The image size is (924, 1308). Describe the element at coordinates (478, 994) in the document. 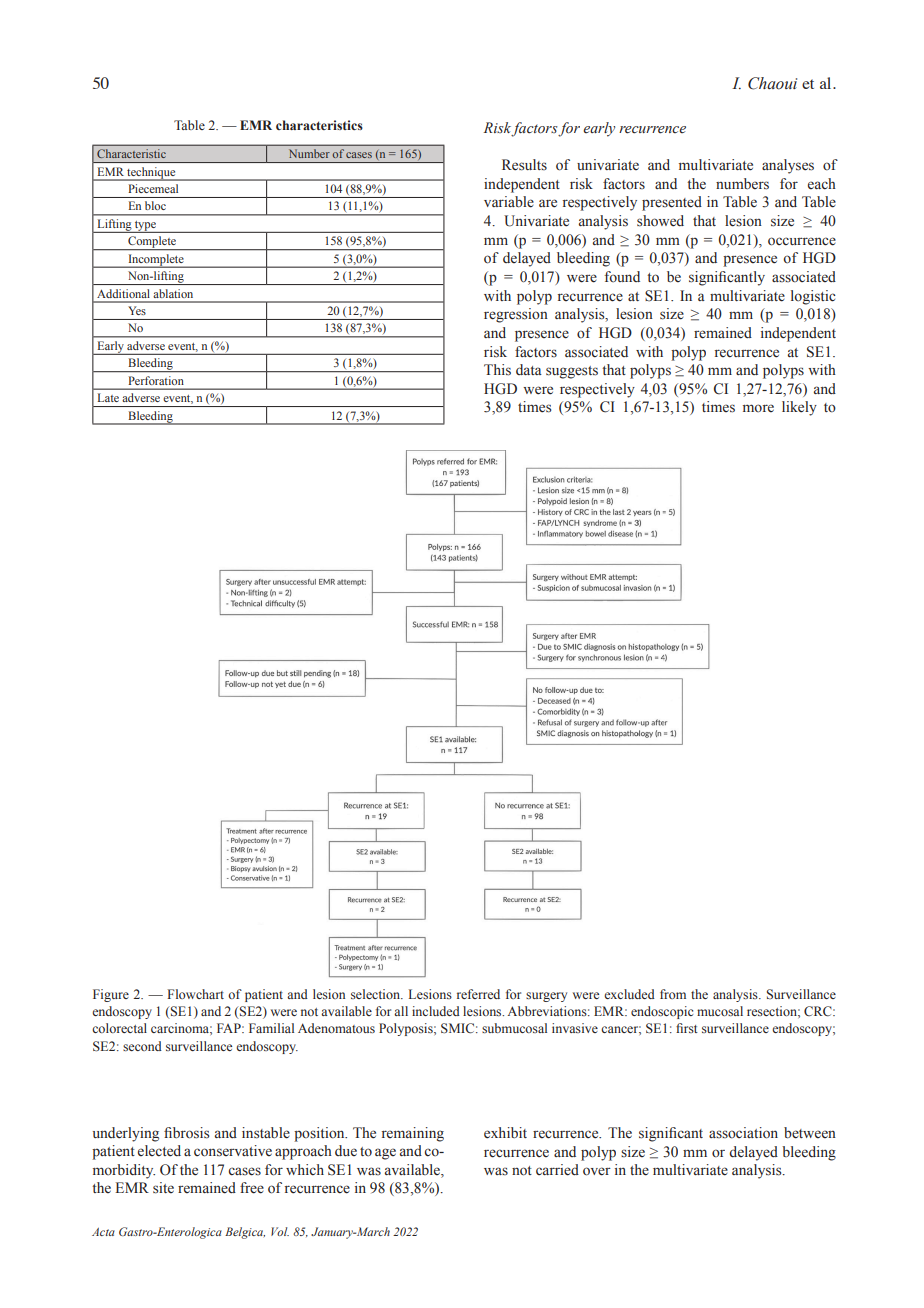

I see `referred` at that location.
